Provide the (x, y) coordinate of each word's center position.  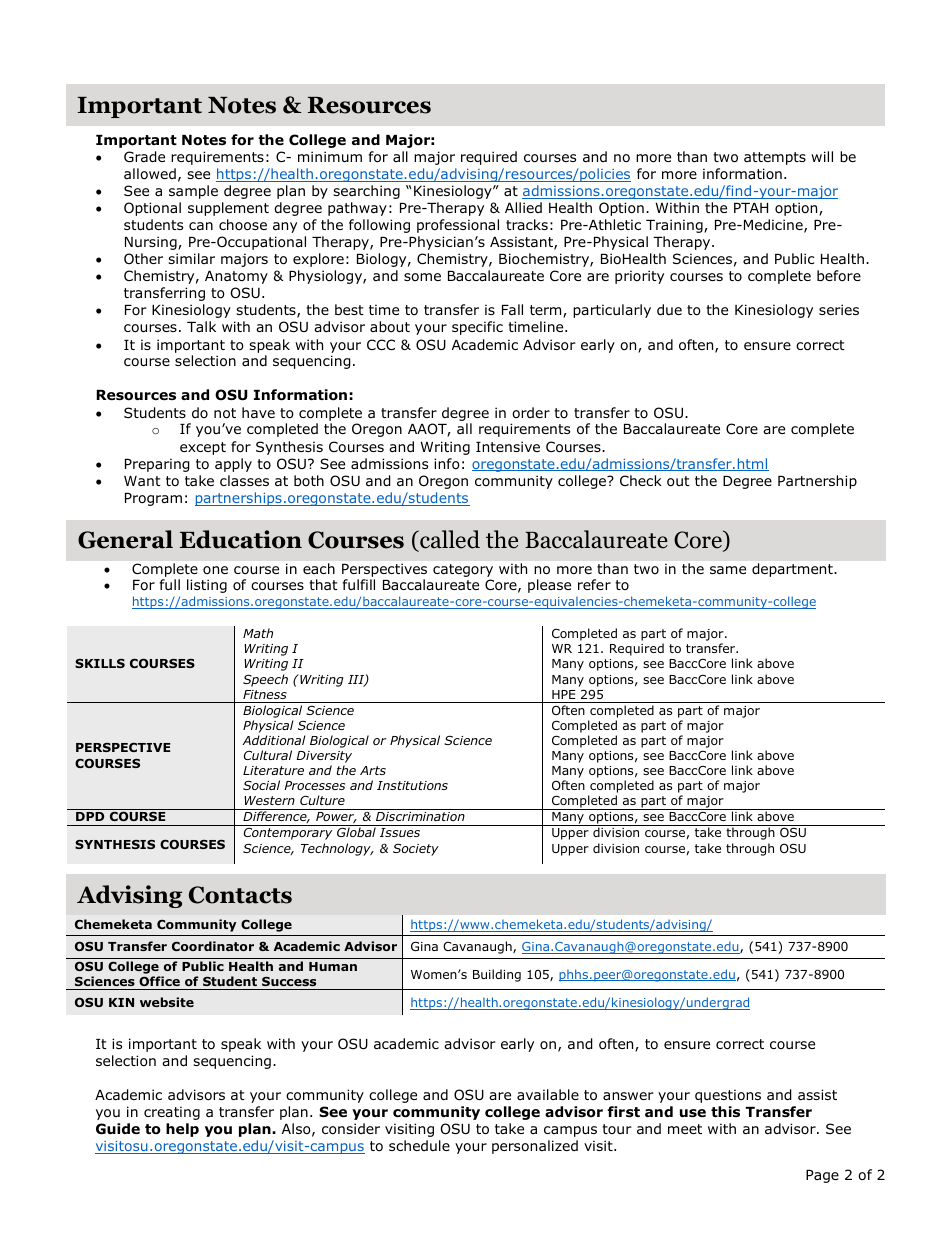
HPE (563, 694)
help (182, 1130)
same (728, 570)
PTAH (751, 208)
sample (193, 192)
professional (458, 226)
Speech (265, 680)
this (725, 1111)
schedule (419, 1145)
